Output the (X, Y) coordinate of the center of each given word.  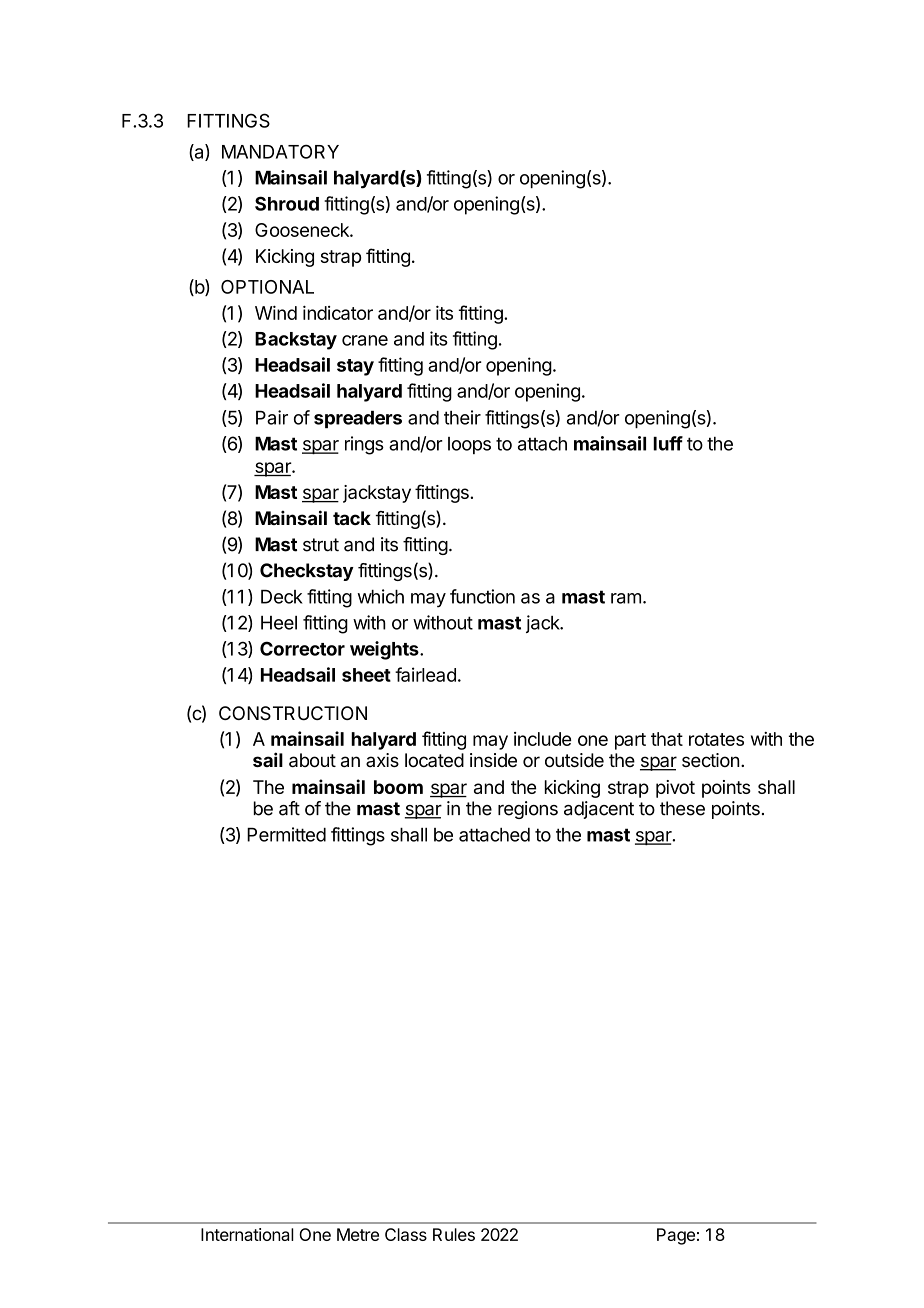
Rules (454, 1234)
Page (676, 1236)
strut (321, 545)
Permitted (286, 834)
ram (626, 598)
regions (528, 810)
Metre (358, 1234)
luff (668, 443)
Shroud (287, 203)
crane (365, 340)
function (482, 596)
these (682, 808)
